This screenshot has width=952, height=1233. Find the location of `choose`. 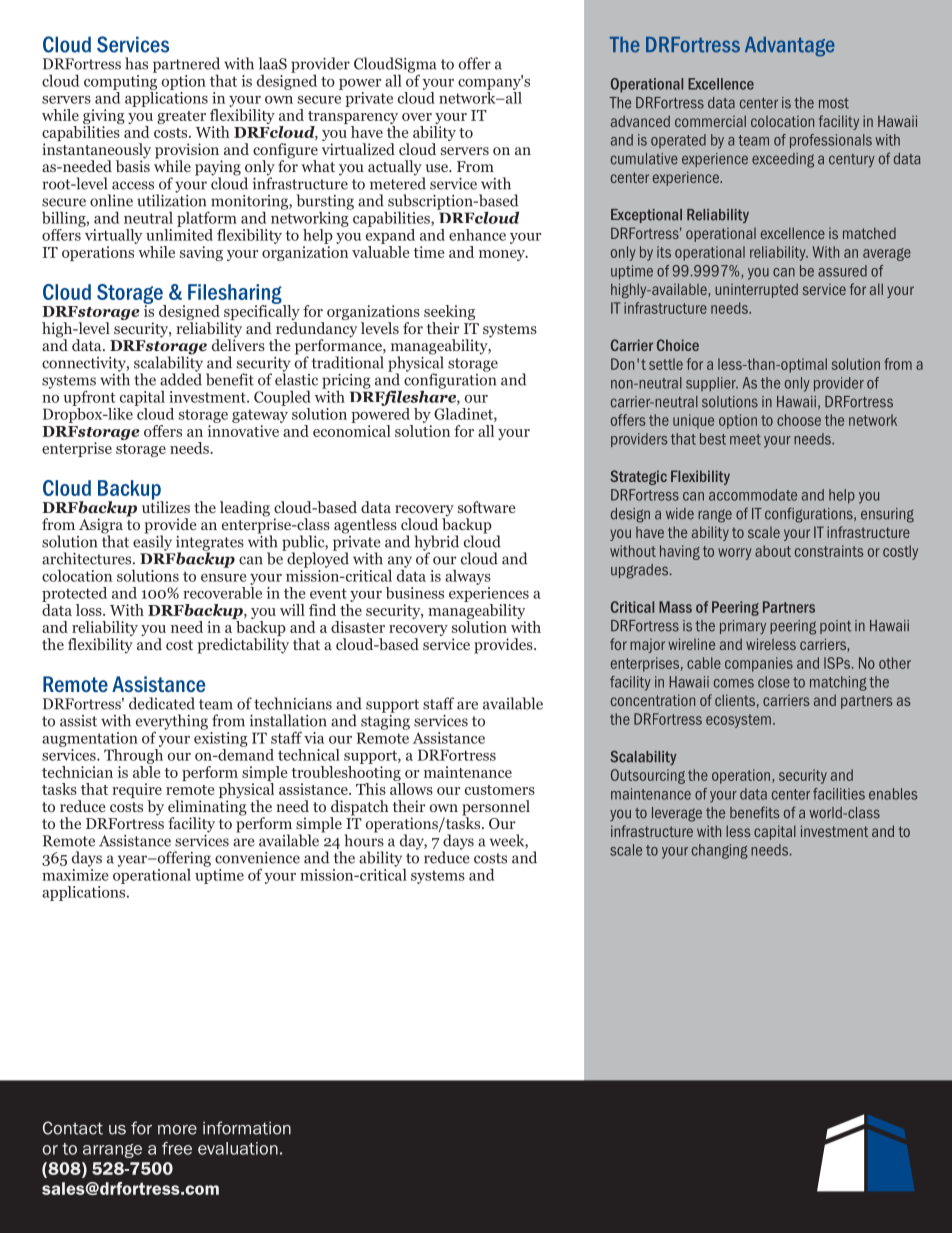

choose is located at coordinates (799, 420).
